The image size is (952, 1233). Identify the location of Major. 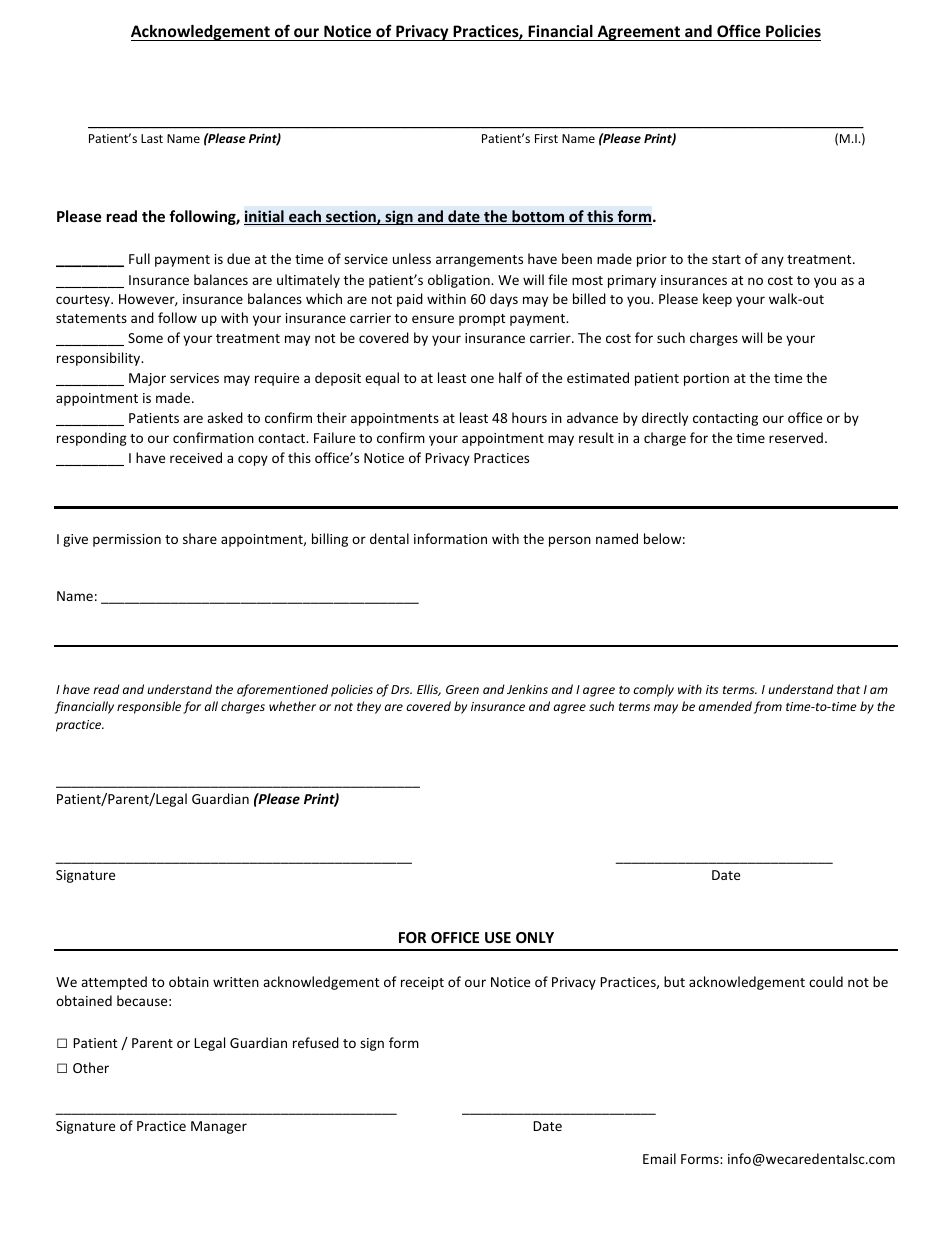
(147, 379).
